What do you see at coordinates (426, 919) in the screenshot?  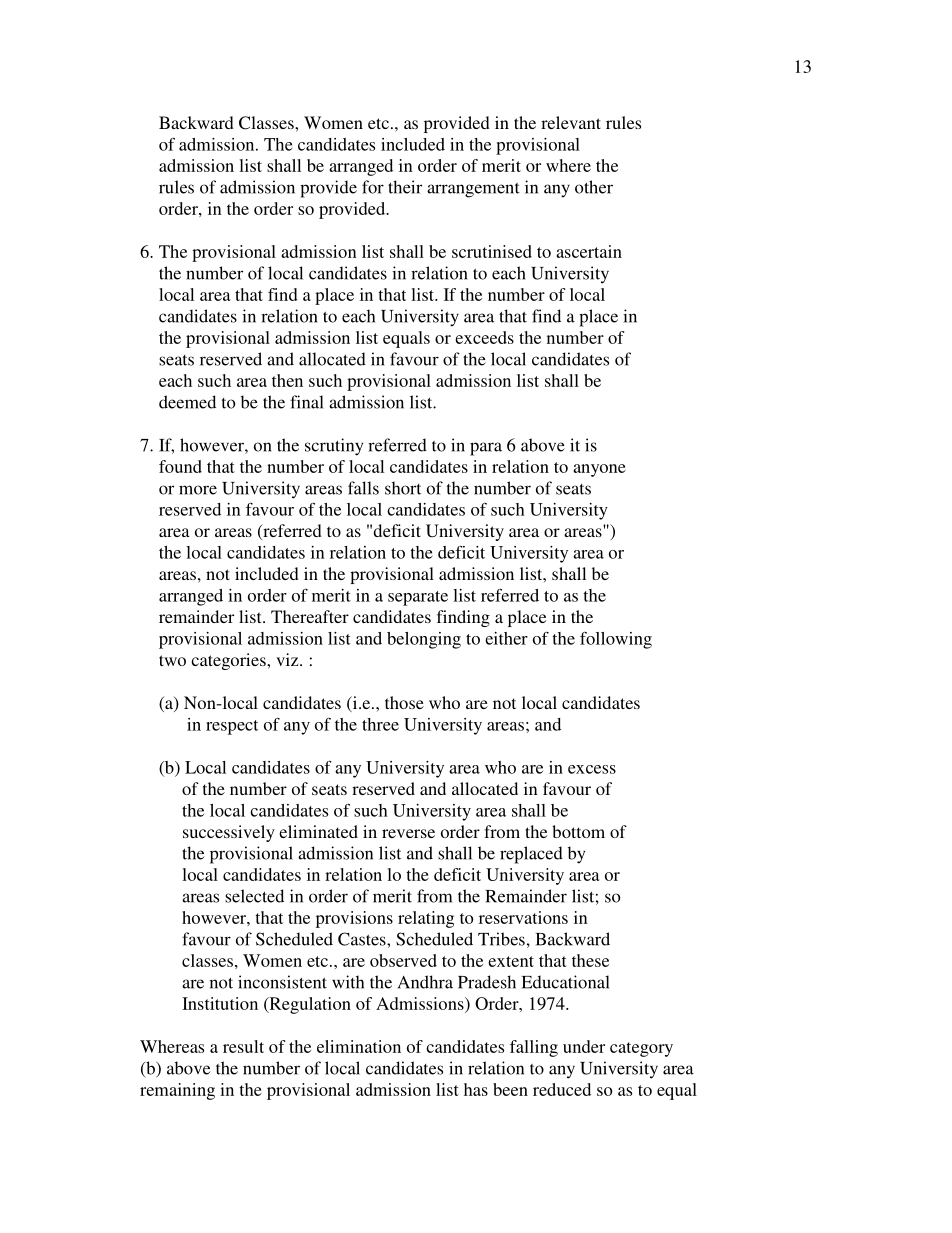 I see `relating` at bounding box center [426, 919].
